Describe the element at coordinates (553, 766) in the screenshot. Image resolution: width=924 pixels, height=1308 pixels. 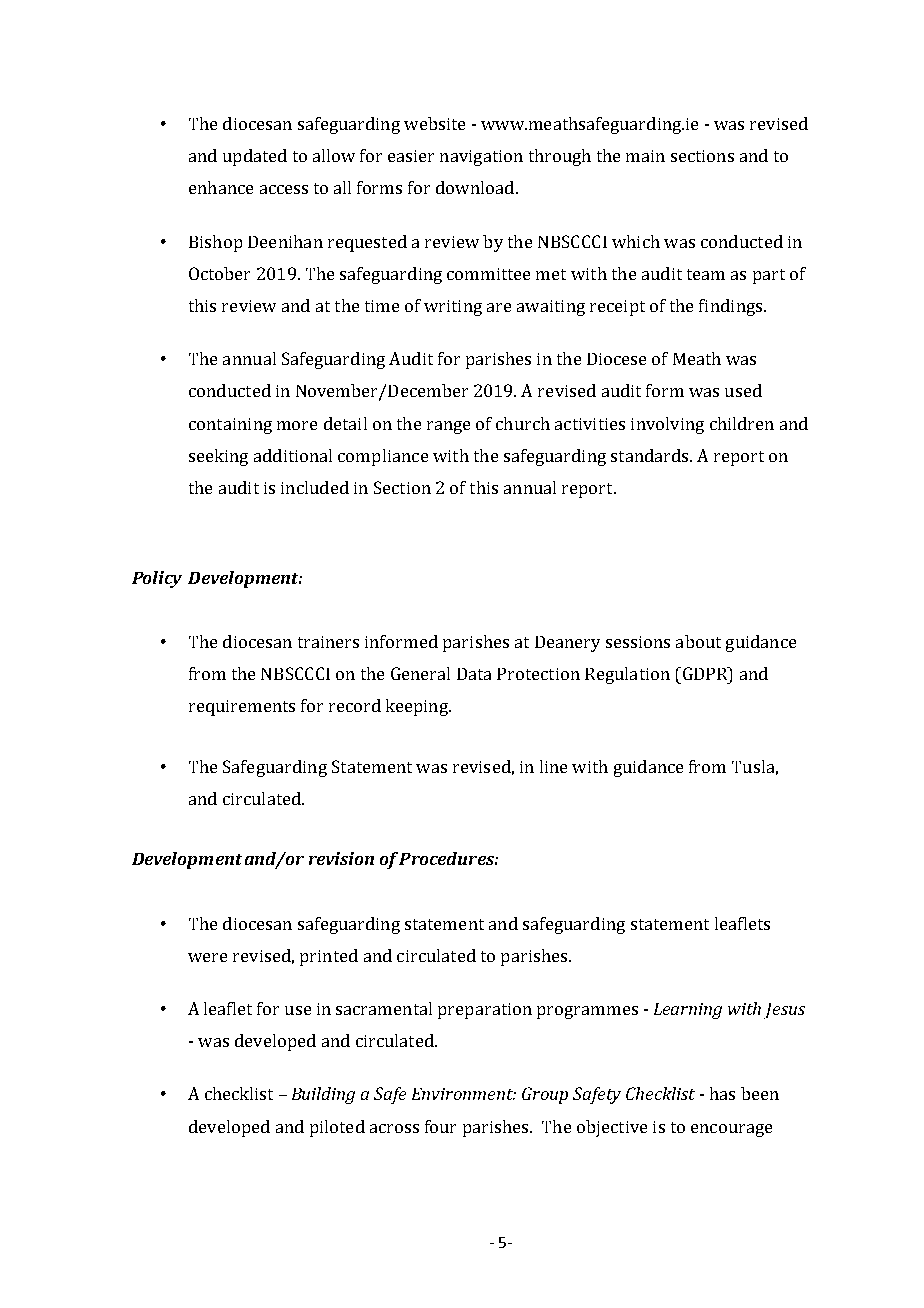
I see `line` at that location.
